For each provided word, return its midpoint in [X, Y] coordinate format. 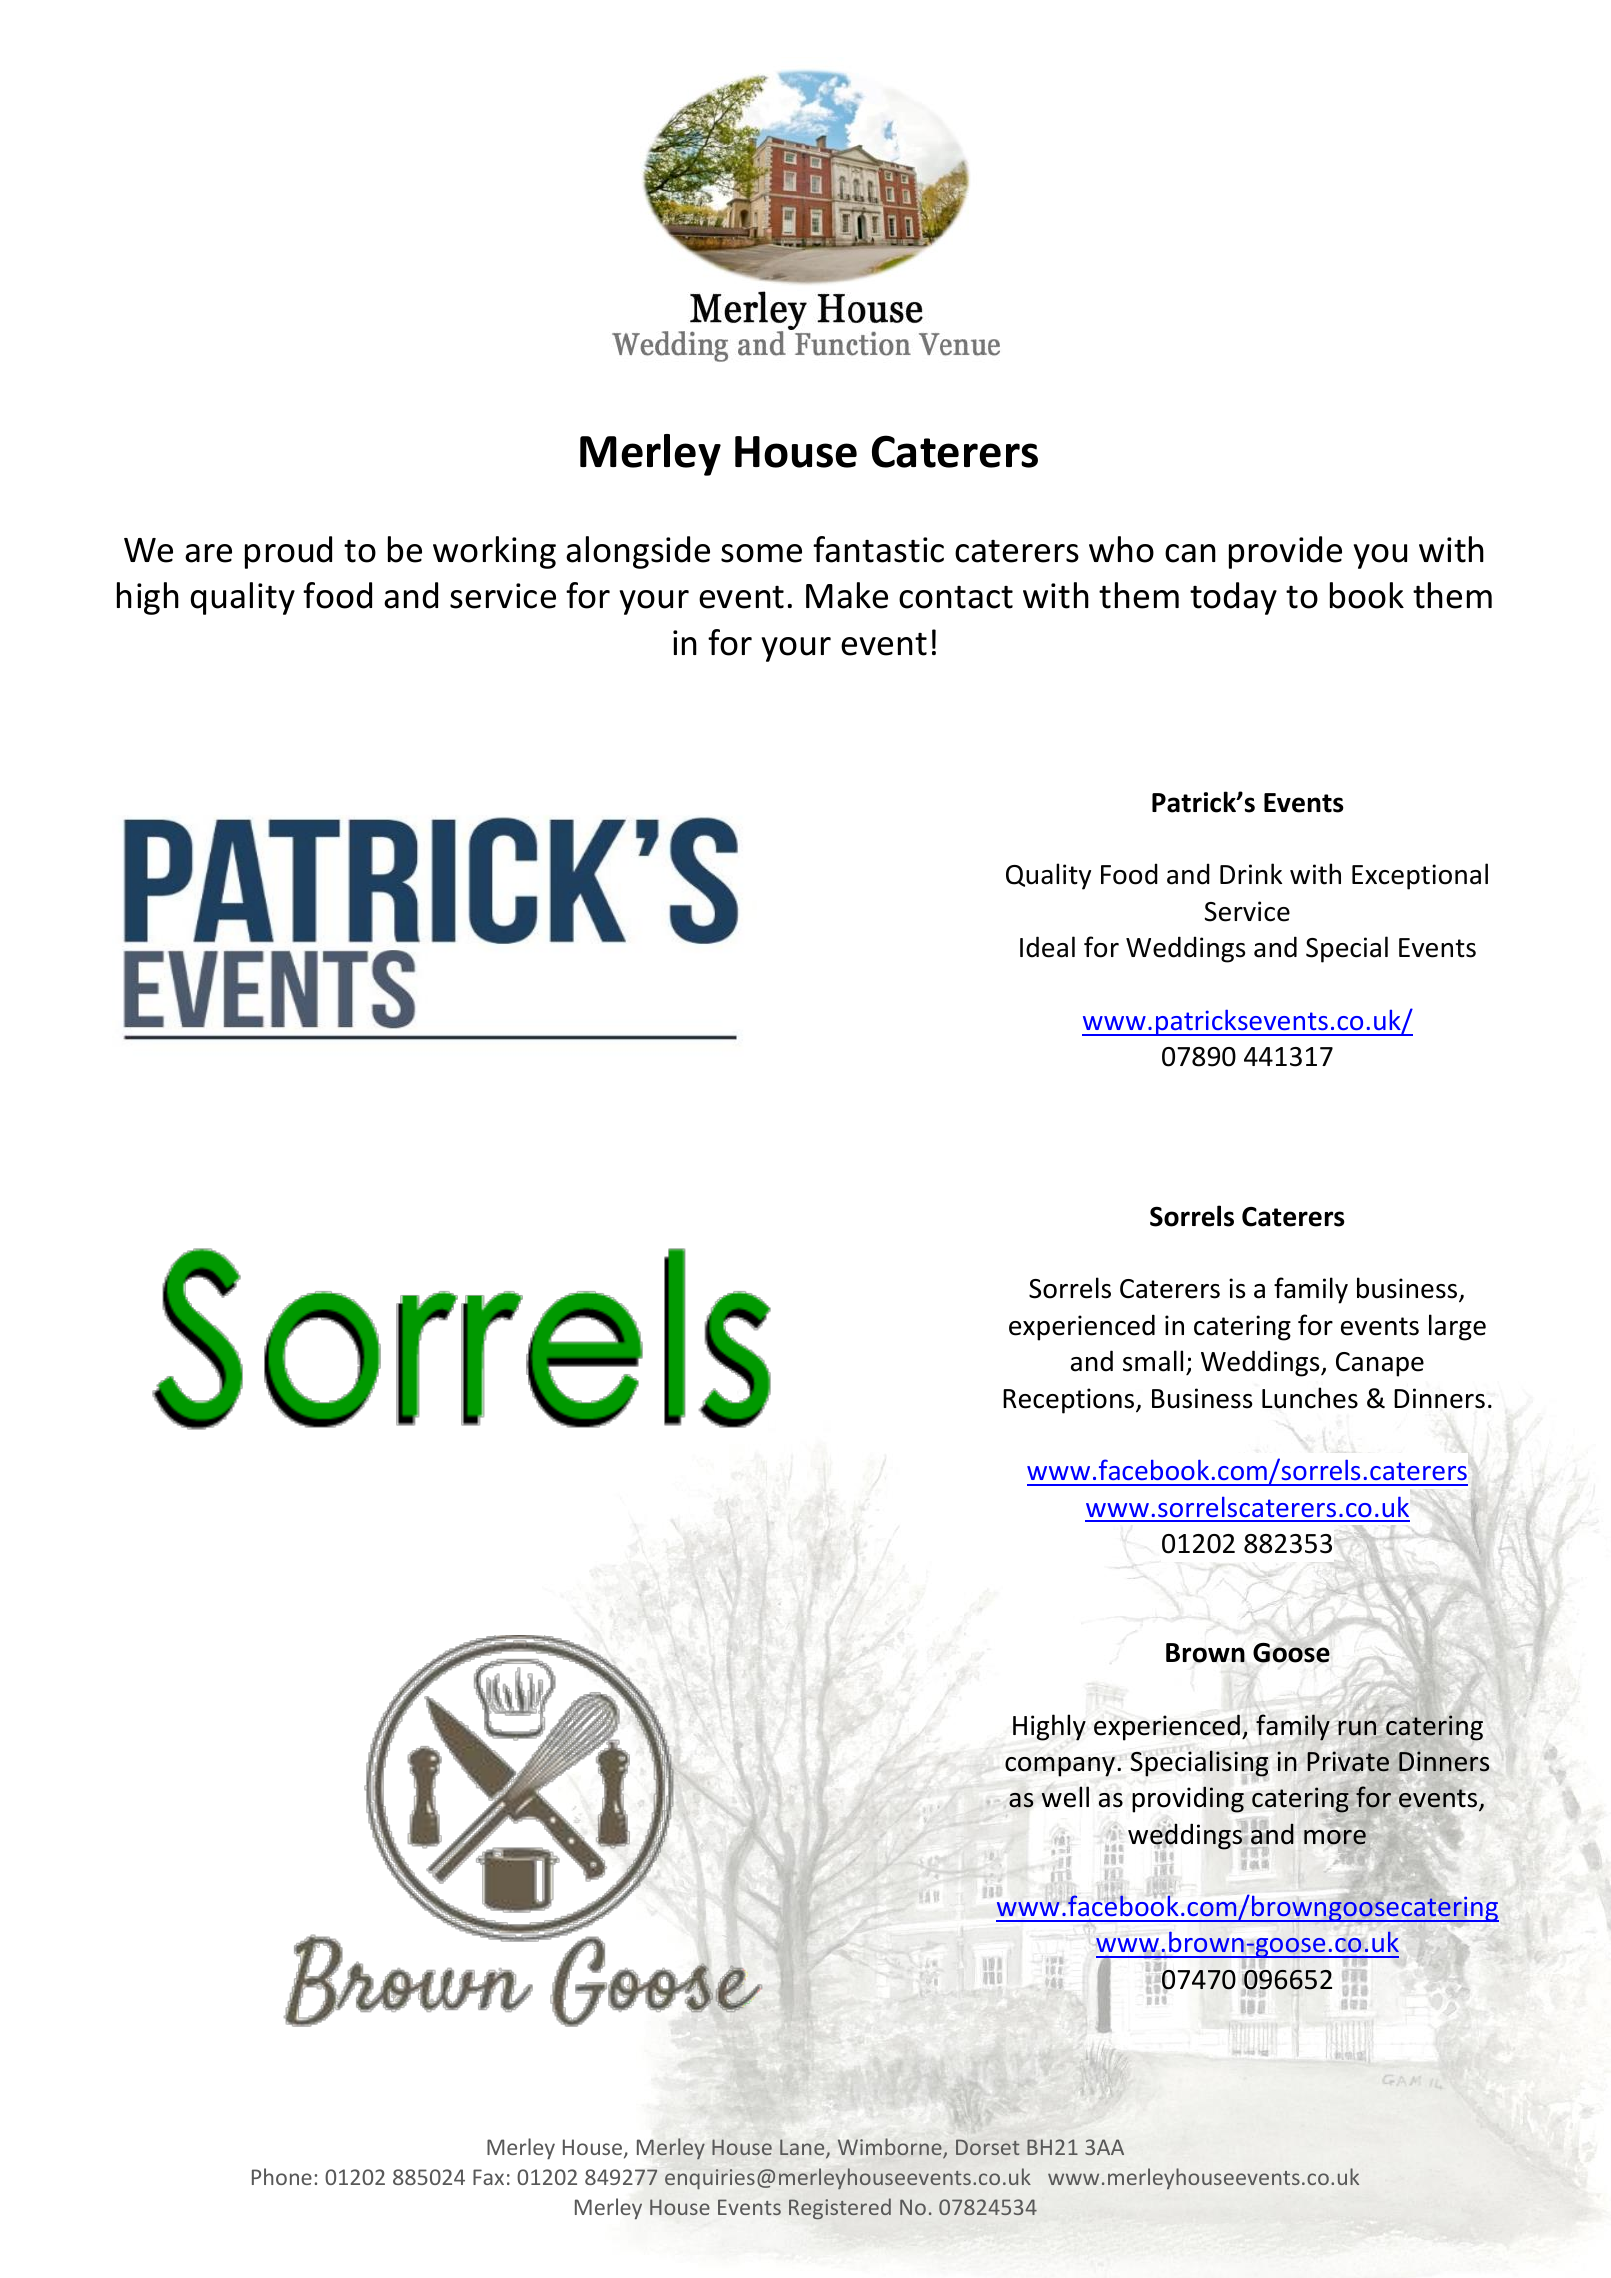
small [1153, 1361]
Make [847, 595]
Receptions [1070, 1401]
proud [288, 552]
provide [1285, 552]
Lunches [1310, 1398]
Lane [803, 2148]
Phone [282, 2176]
